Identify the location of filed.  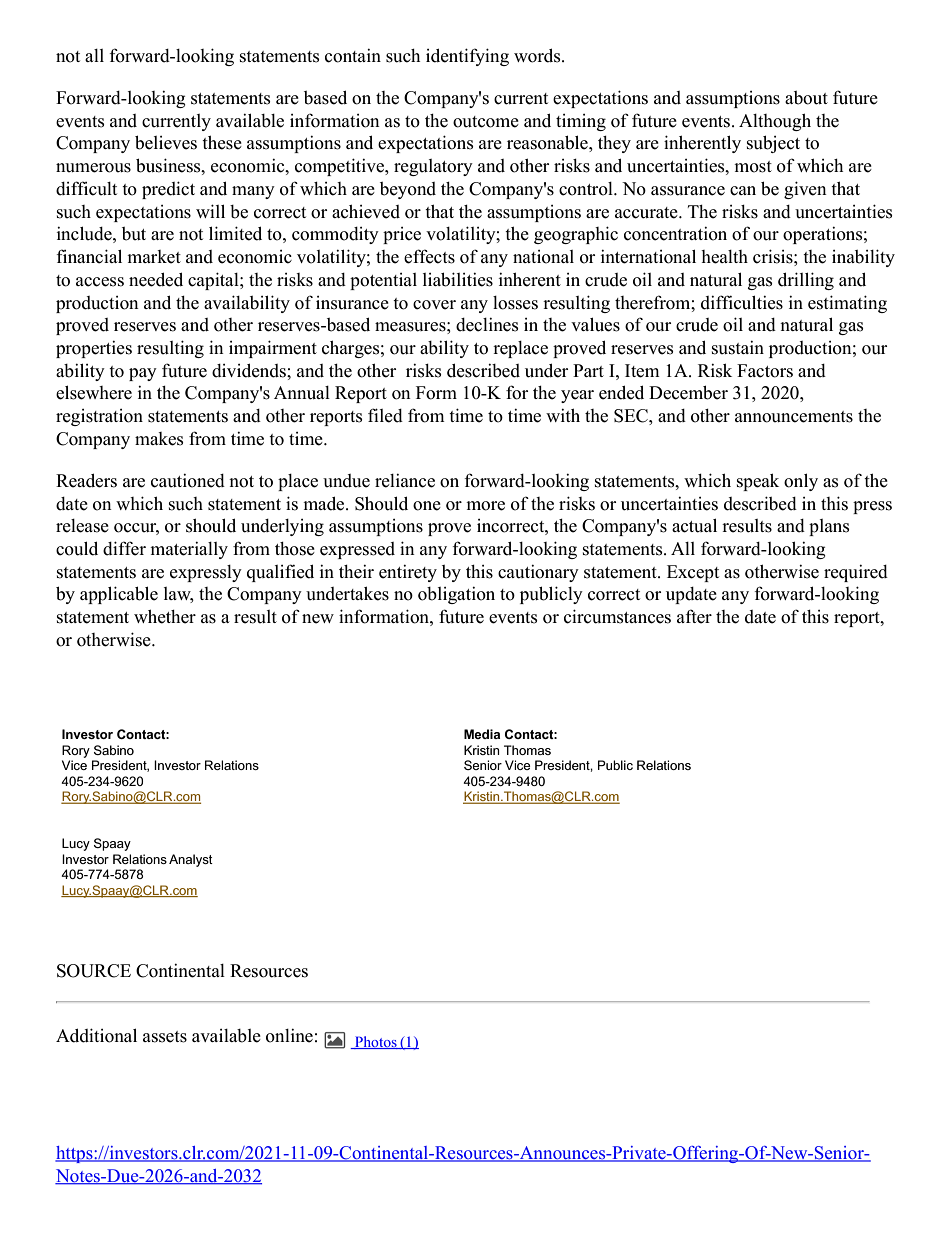
(385, 415).
